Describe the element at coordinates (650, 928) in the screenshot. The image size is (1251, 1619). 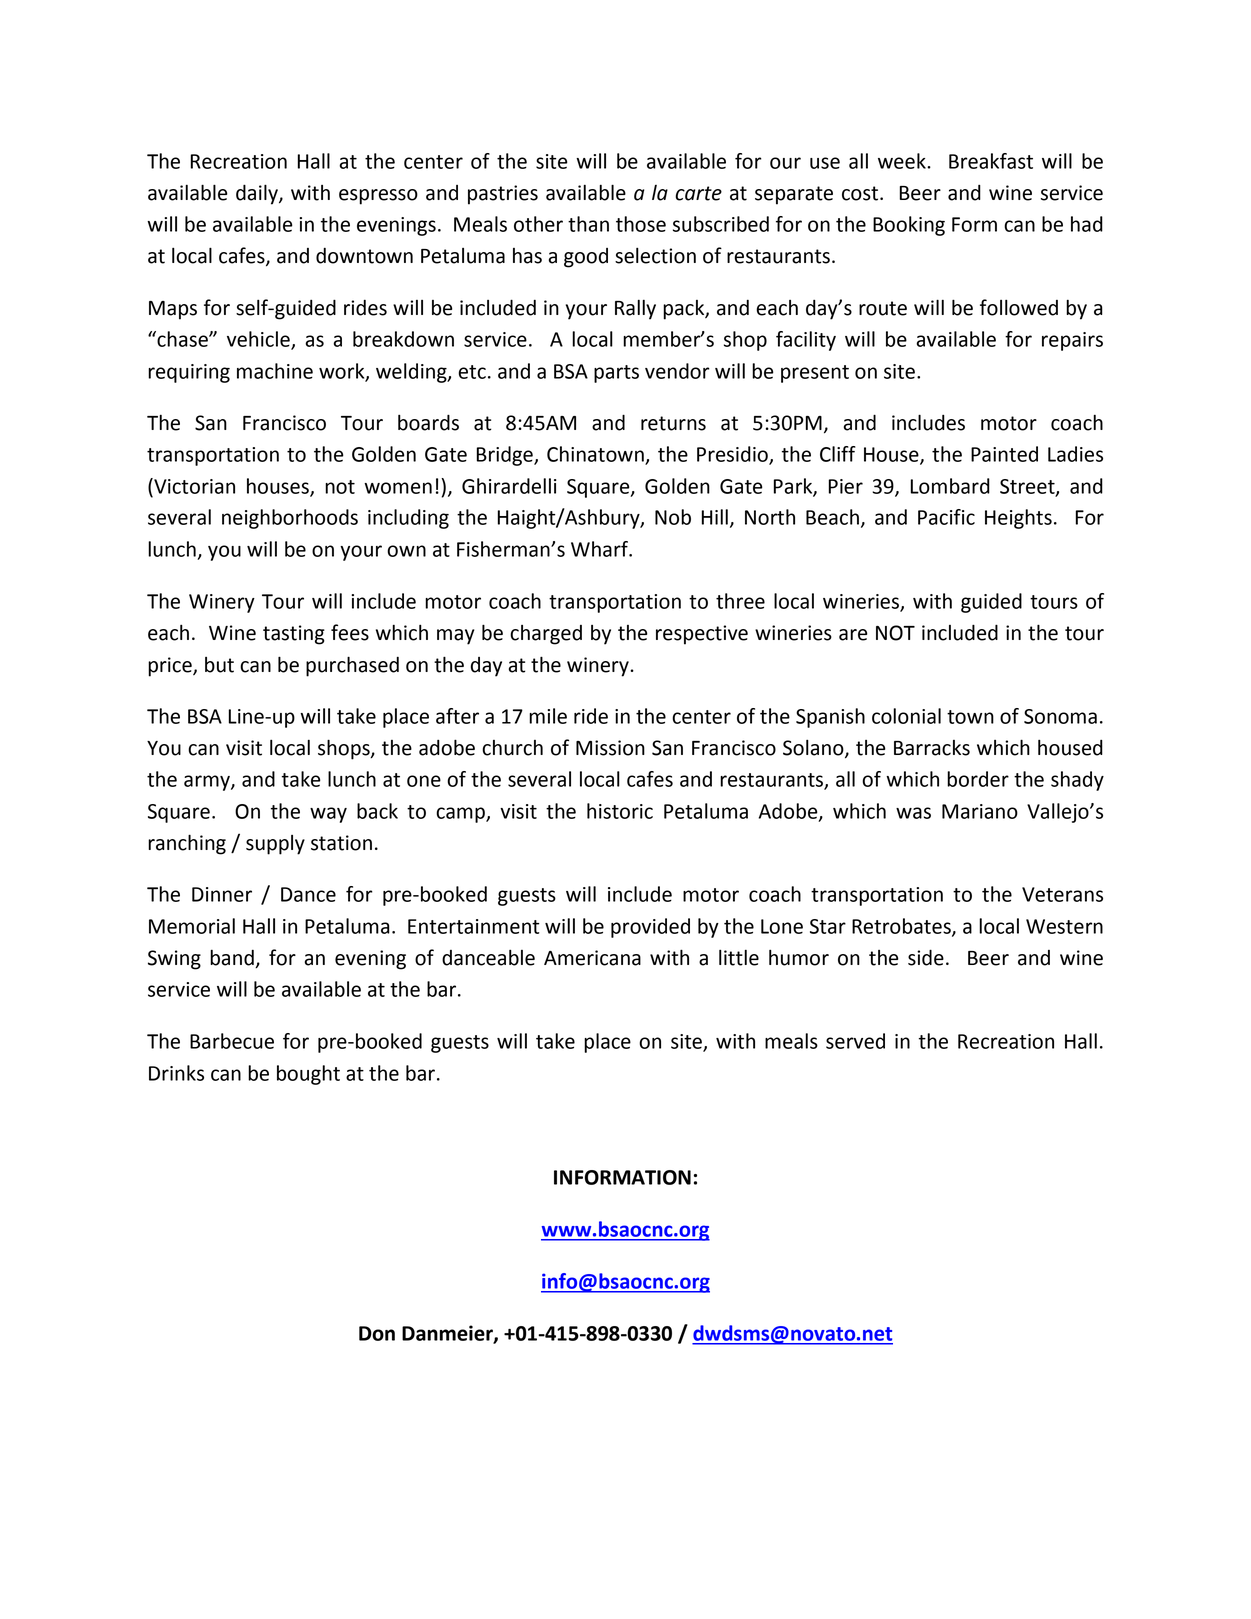
I see `provided` at that location.
